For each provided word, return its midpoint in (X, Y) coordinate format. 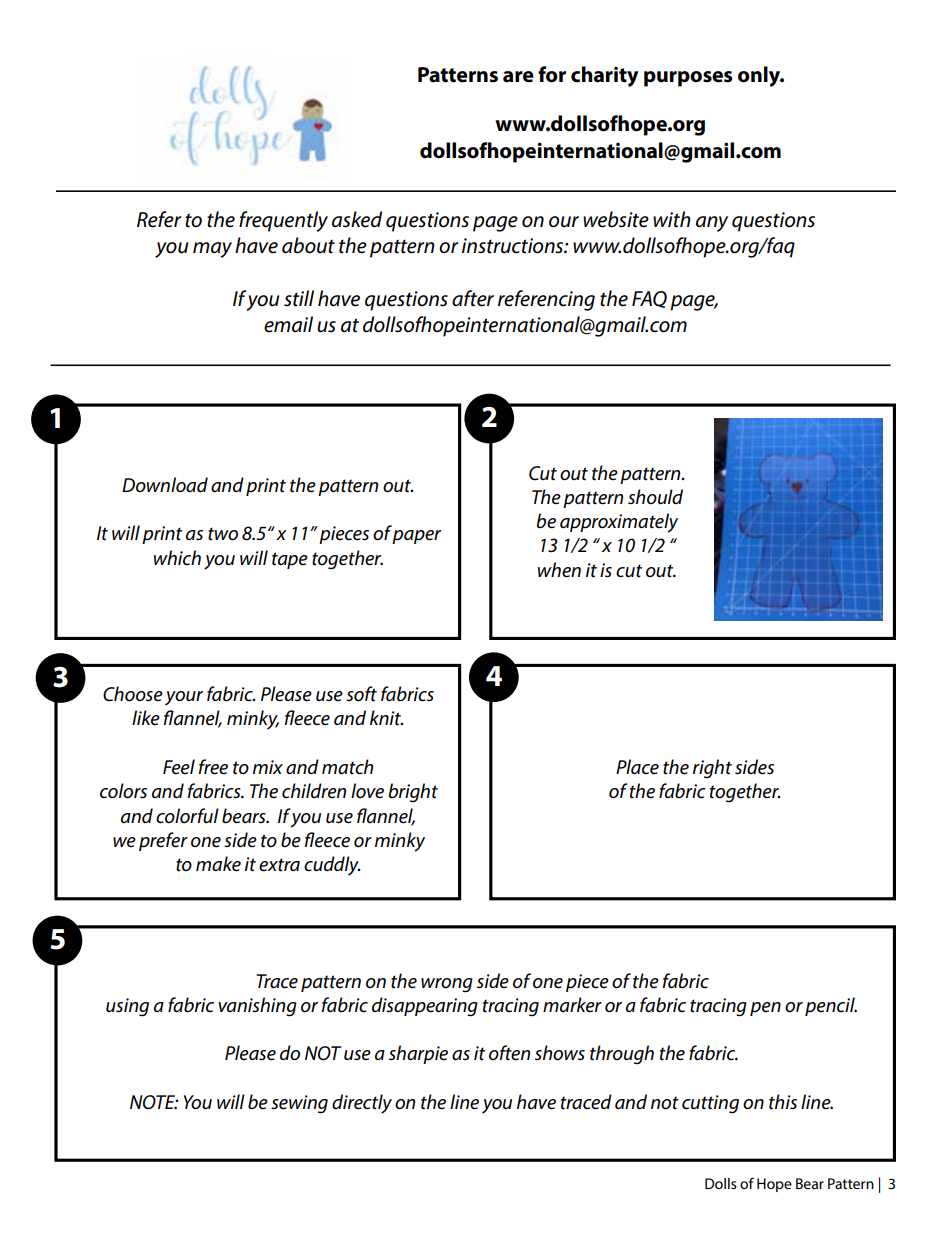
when (559, 570)
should (655, 497)
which (177, 558)
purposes (688, 79)
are (518, 77)
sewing (299, 1104)
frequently (283, 221)
